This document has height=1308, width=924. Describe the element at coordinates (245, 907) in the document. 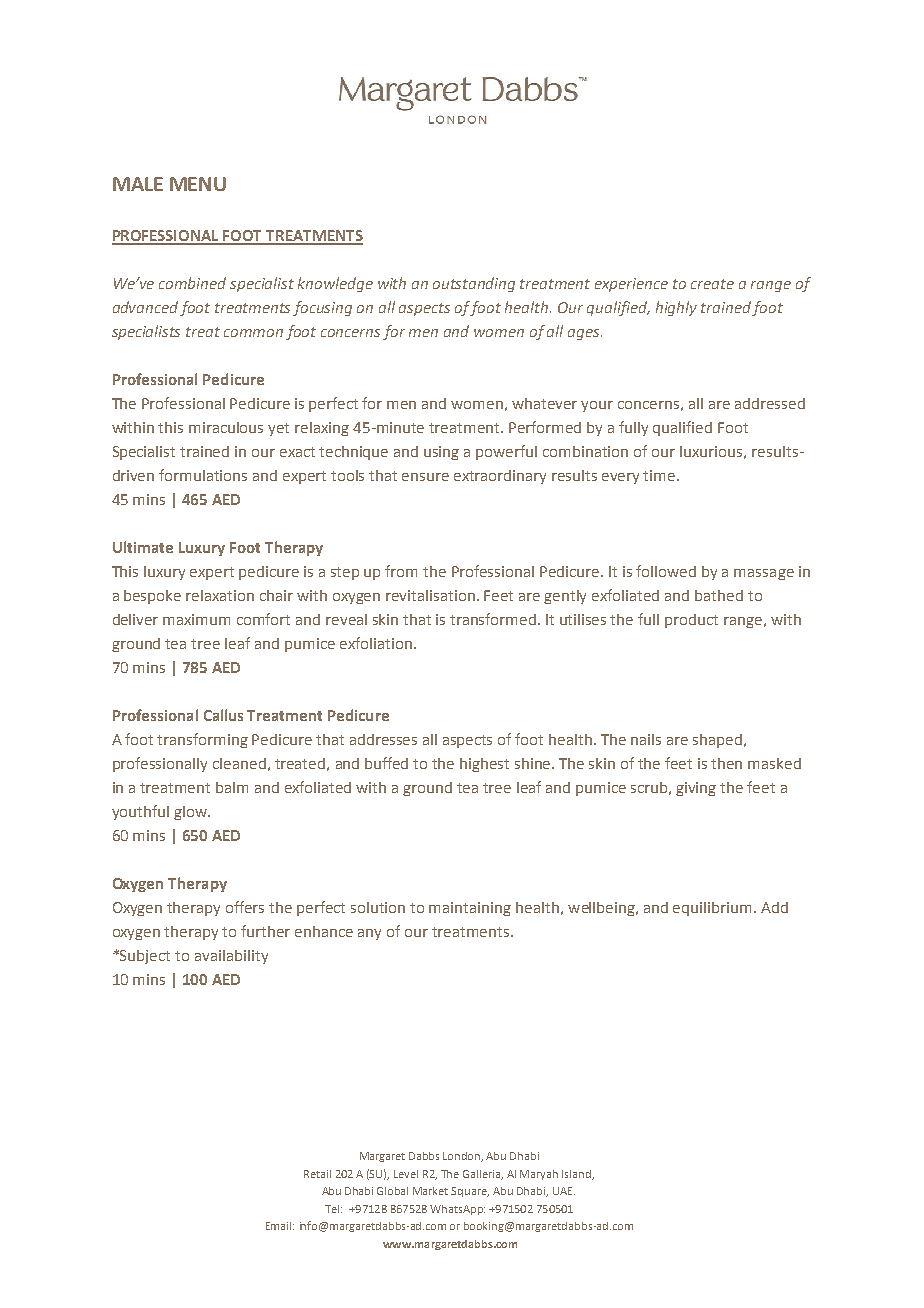

I see `offers` at that location.
